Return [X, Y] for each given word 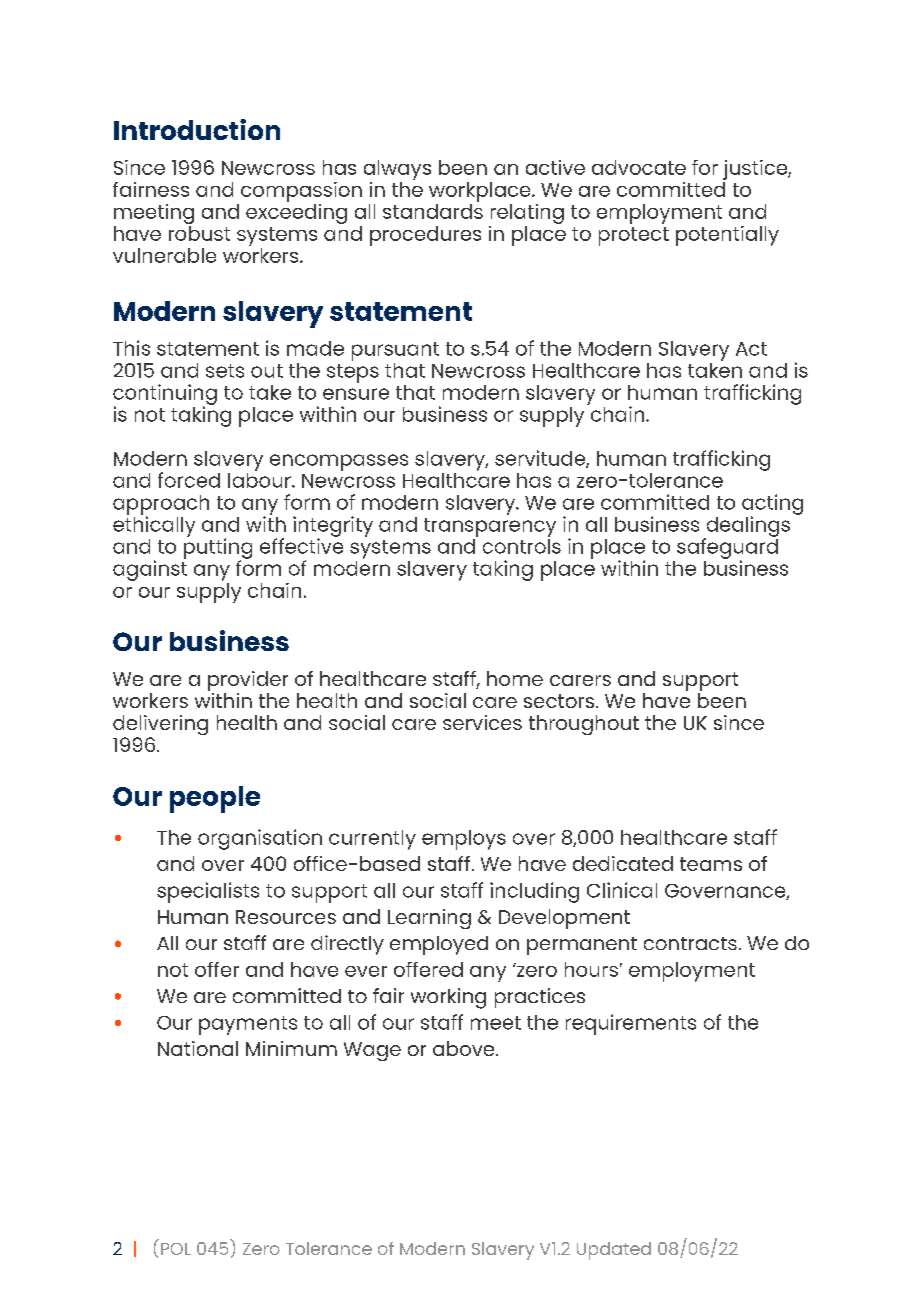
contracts [690, 943]
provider [248, 681]
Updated [614, 1251]
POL [176, 1249]
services [482, 722]
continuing [165, 395]
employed [439, 945]
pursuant [395, 351]
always [397, 170]
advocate [639, 167]
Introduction [197, 129]
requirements [631, 1024]
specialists [208, 892]
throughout [584, 725]
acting [772, 505]
